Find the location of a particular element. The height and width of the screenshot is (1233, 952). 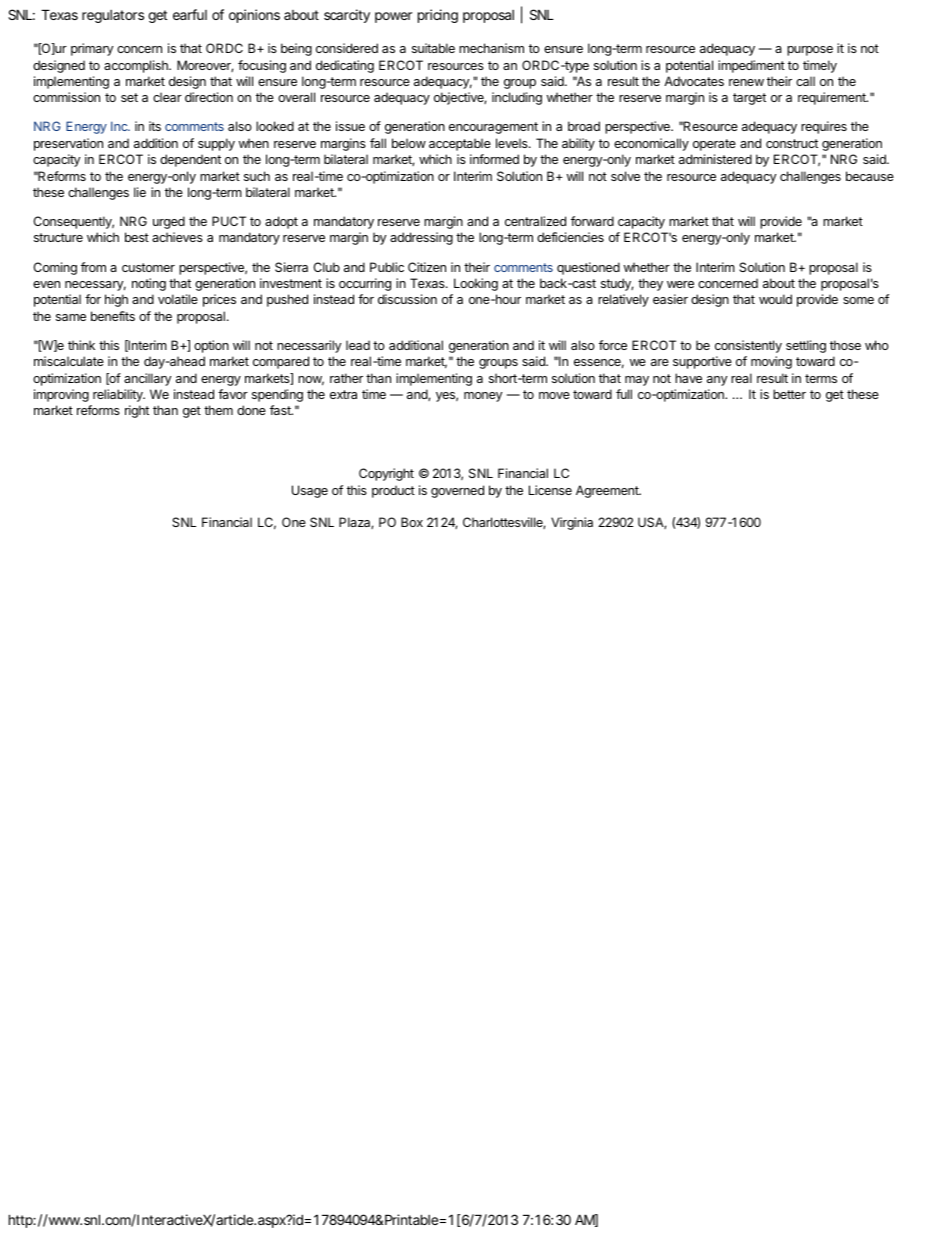

pricing is located at coordinates (438, 16).
